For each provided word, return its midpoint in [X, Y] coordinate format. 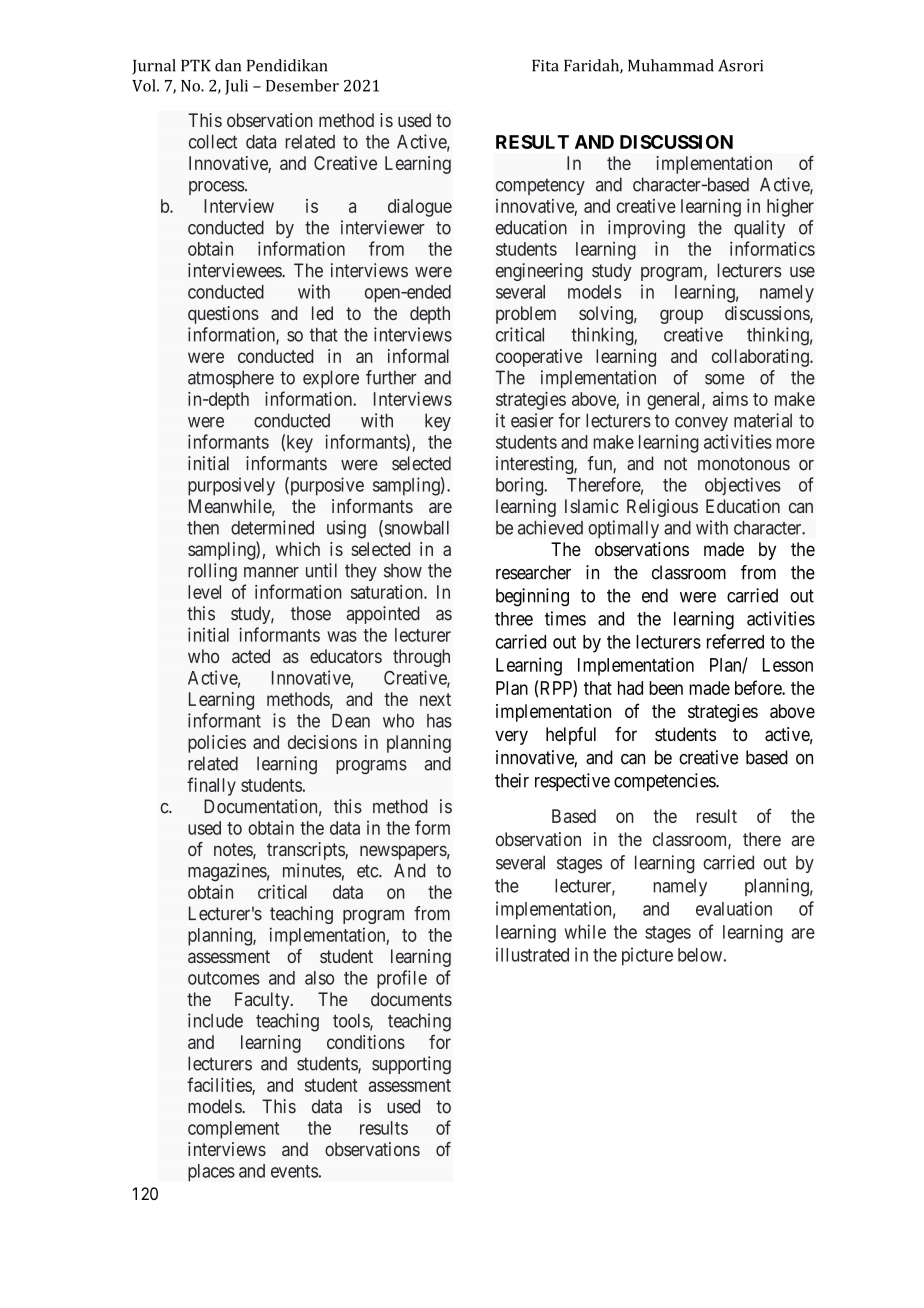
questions [223, 315]
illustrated [532, 954]
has [439, 721]
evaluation [734, 908]
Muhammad [671, 65]
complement [233, 1130]
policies [217, 744]
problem [526, 315]
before [759, 687]
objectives [743, 486]
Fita [545, 66]
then [203, 528]
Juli [236, 87]
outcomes [224, 978]
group [681, 316]
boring [521, 486]
